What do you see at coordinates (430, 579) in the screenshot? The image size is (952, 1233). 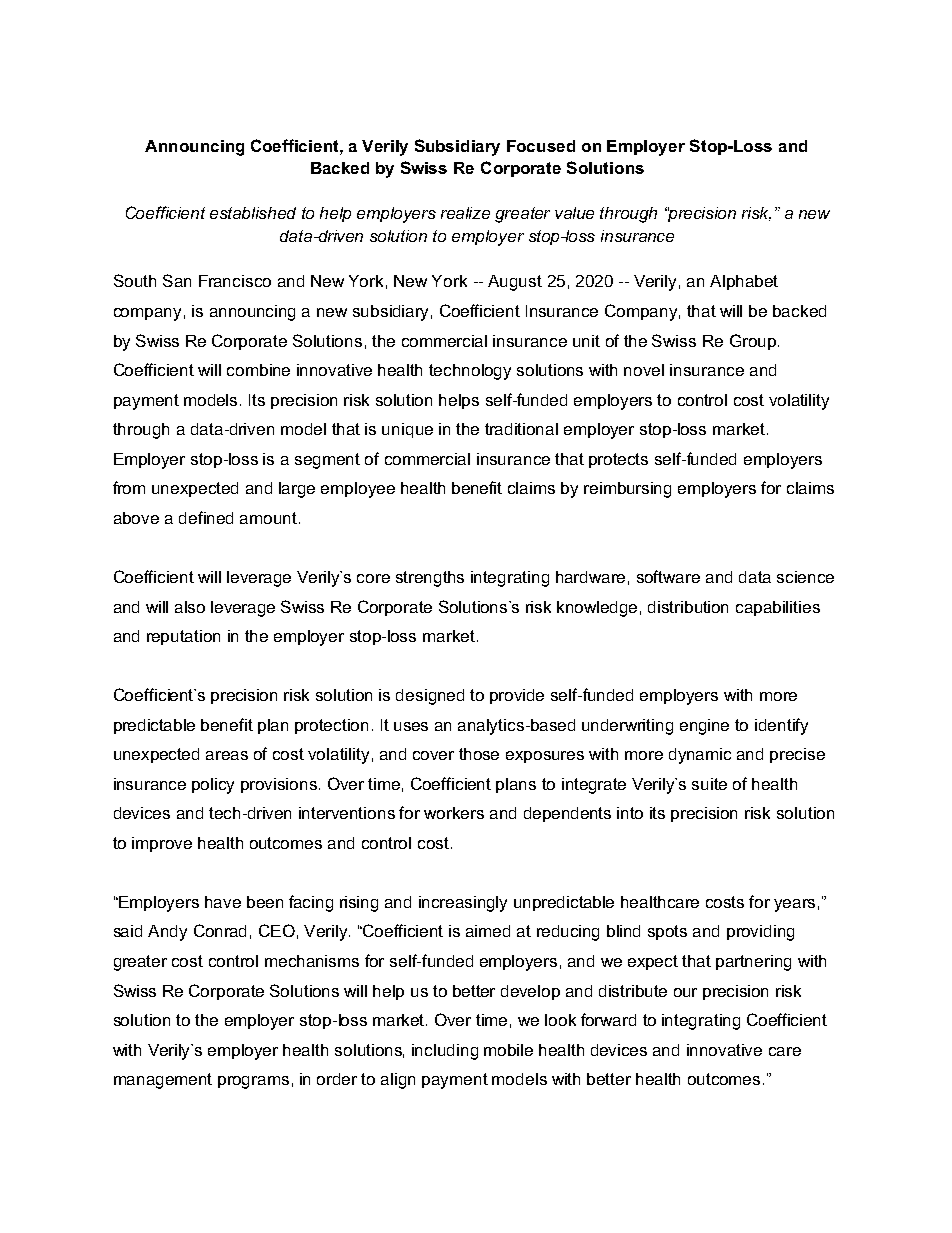 I see `strengths` at bounding box center [430, 579].
